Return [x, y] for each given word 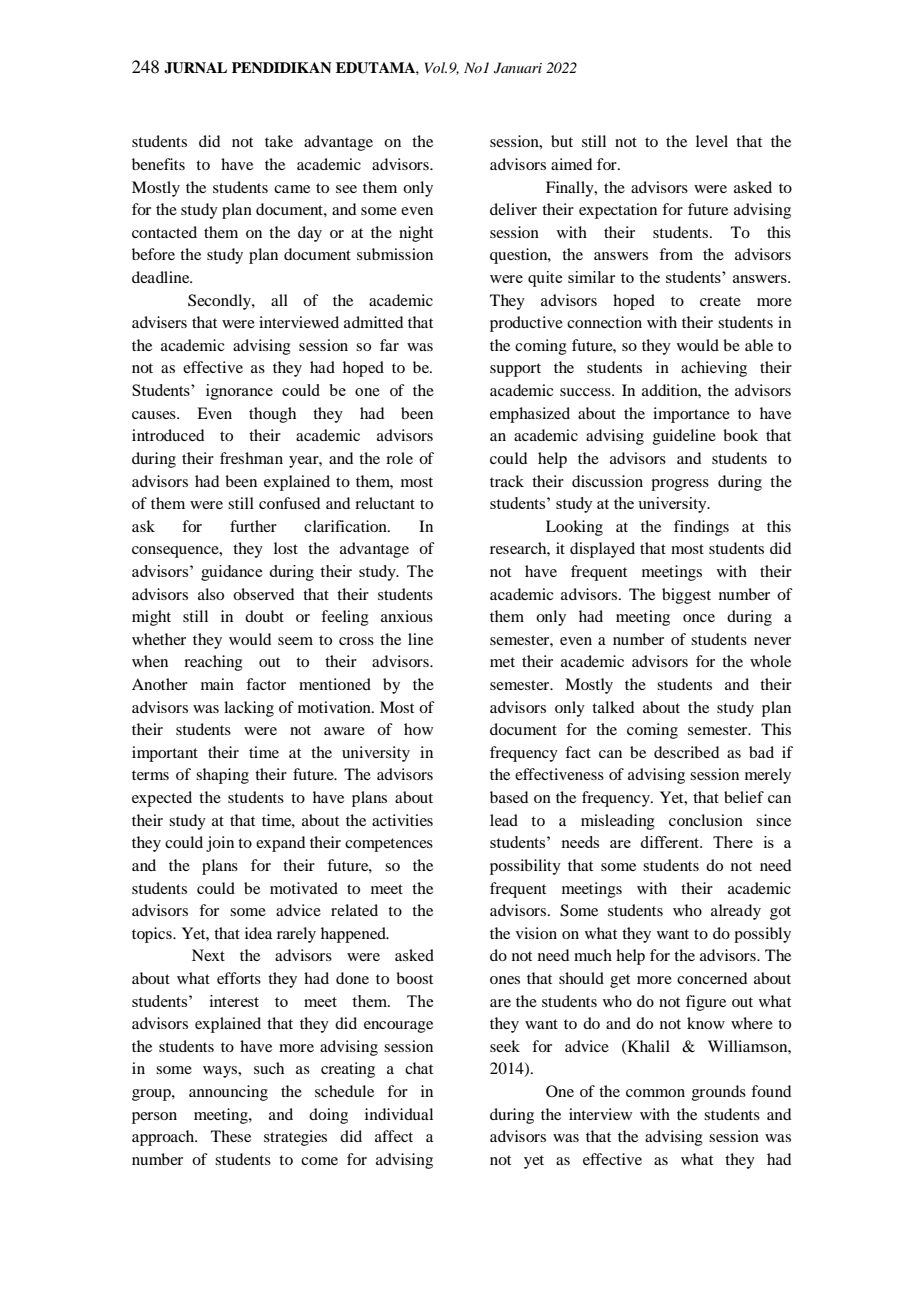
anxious [407, 616]
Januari [518, 68]
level [712, 141]
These [231, 1136]
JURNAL [195, 68]
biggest [686, 596]
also [211, 594]
